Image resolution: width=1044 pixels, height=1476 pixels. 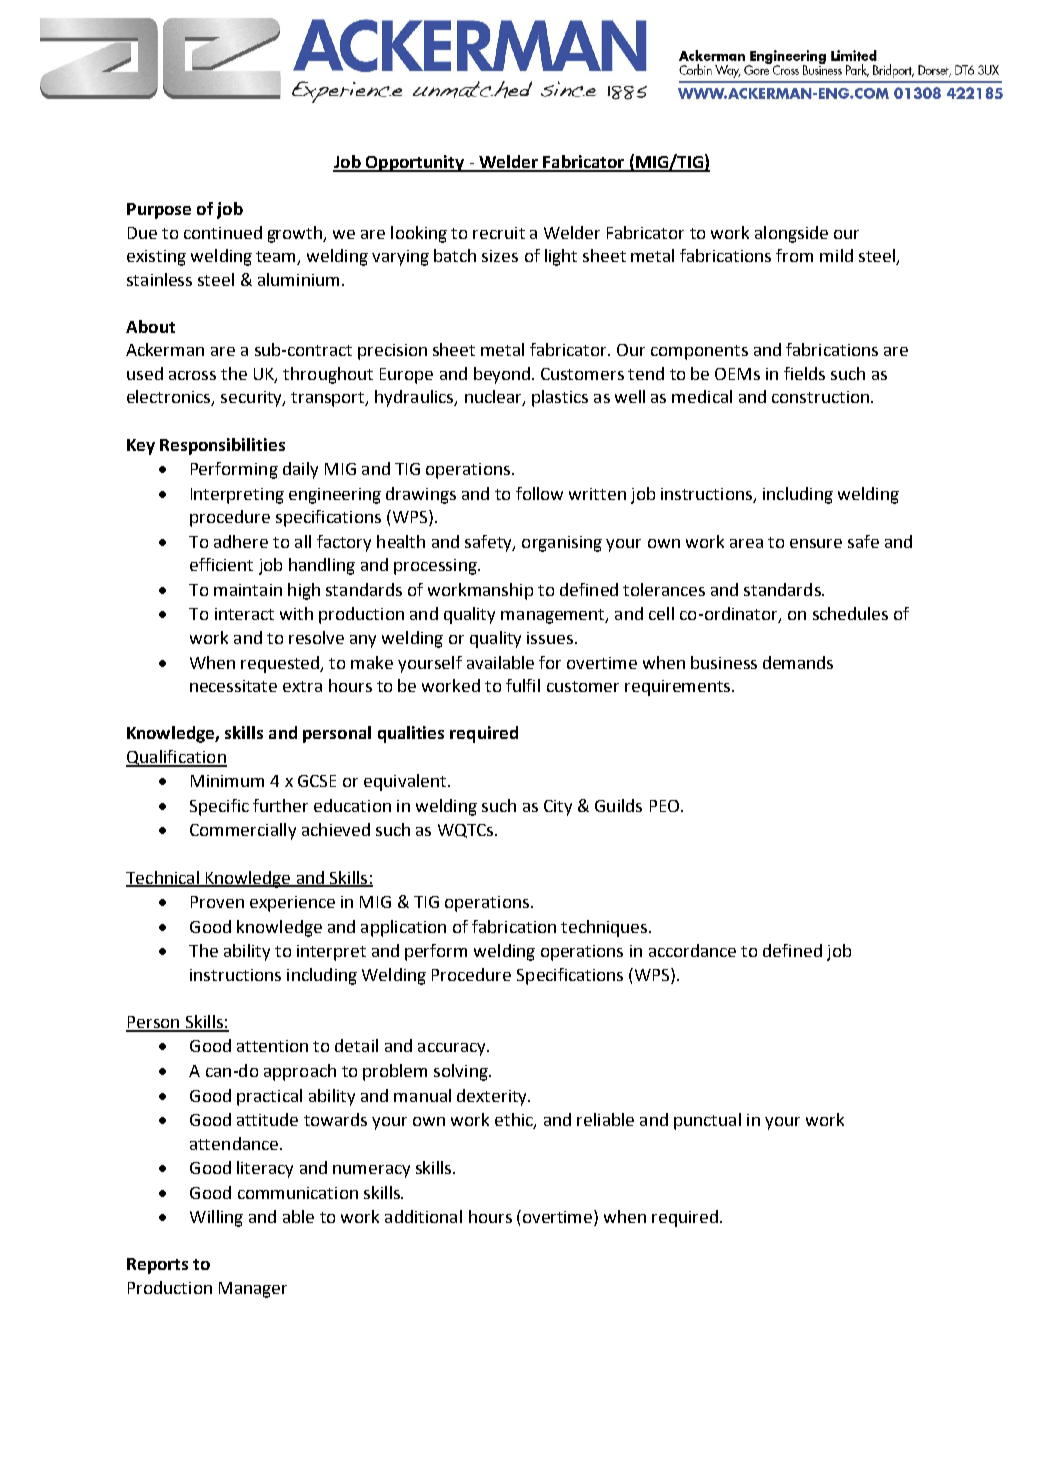 I want to click on fulfil, so click(x=523, y=685).
